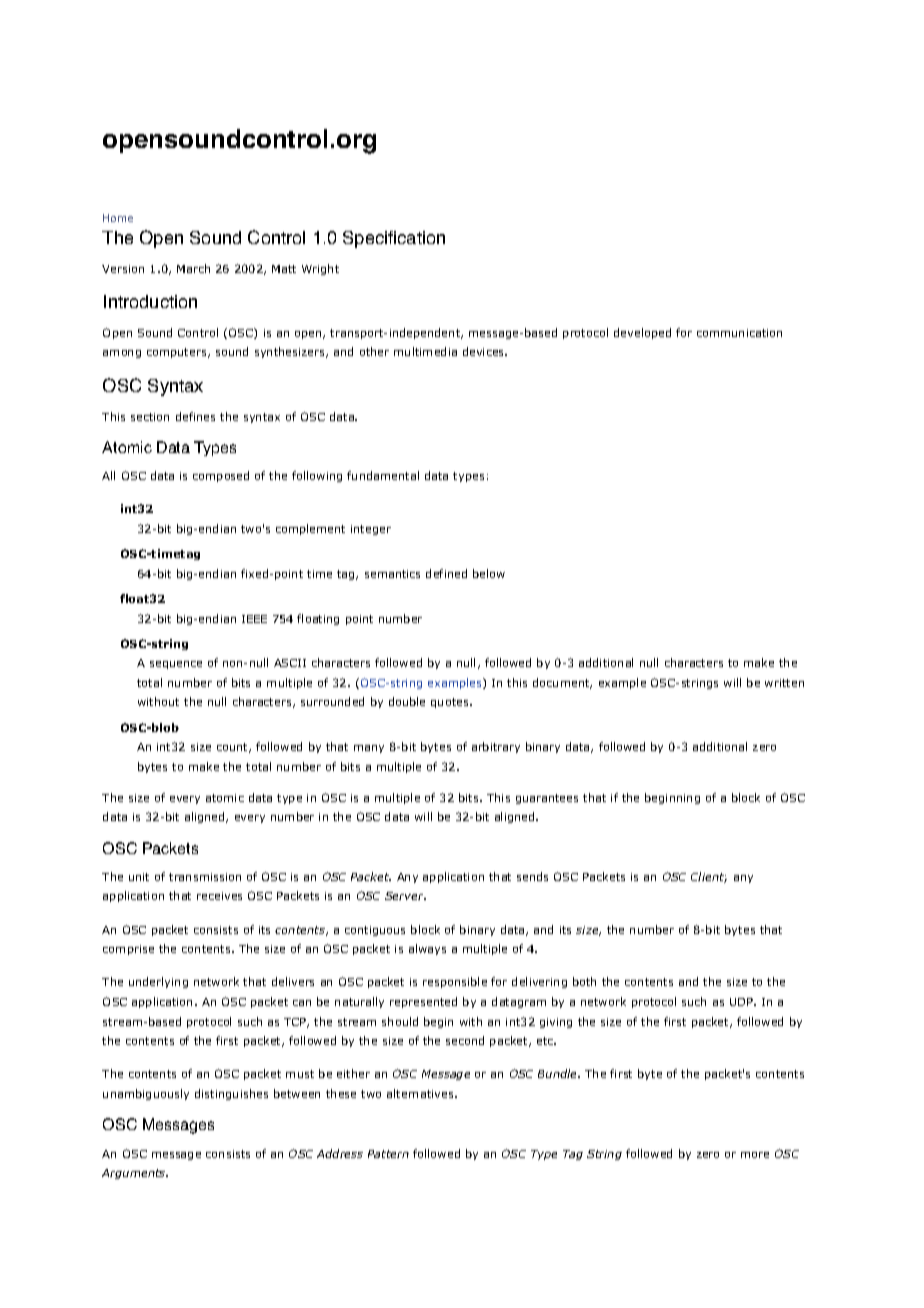  What do you see at coordinates (205, 877) in the image?
I see `transmission` at bounding box center [205, 877].
